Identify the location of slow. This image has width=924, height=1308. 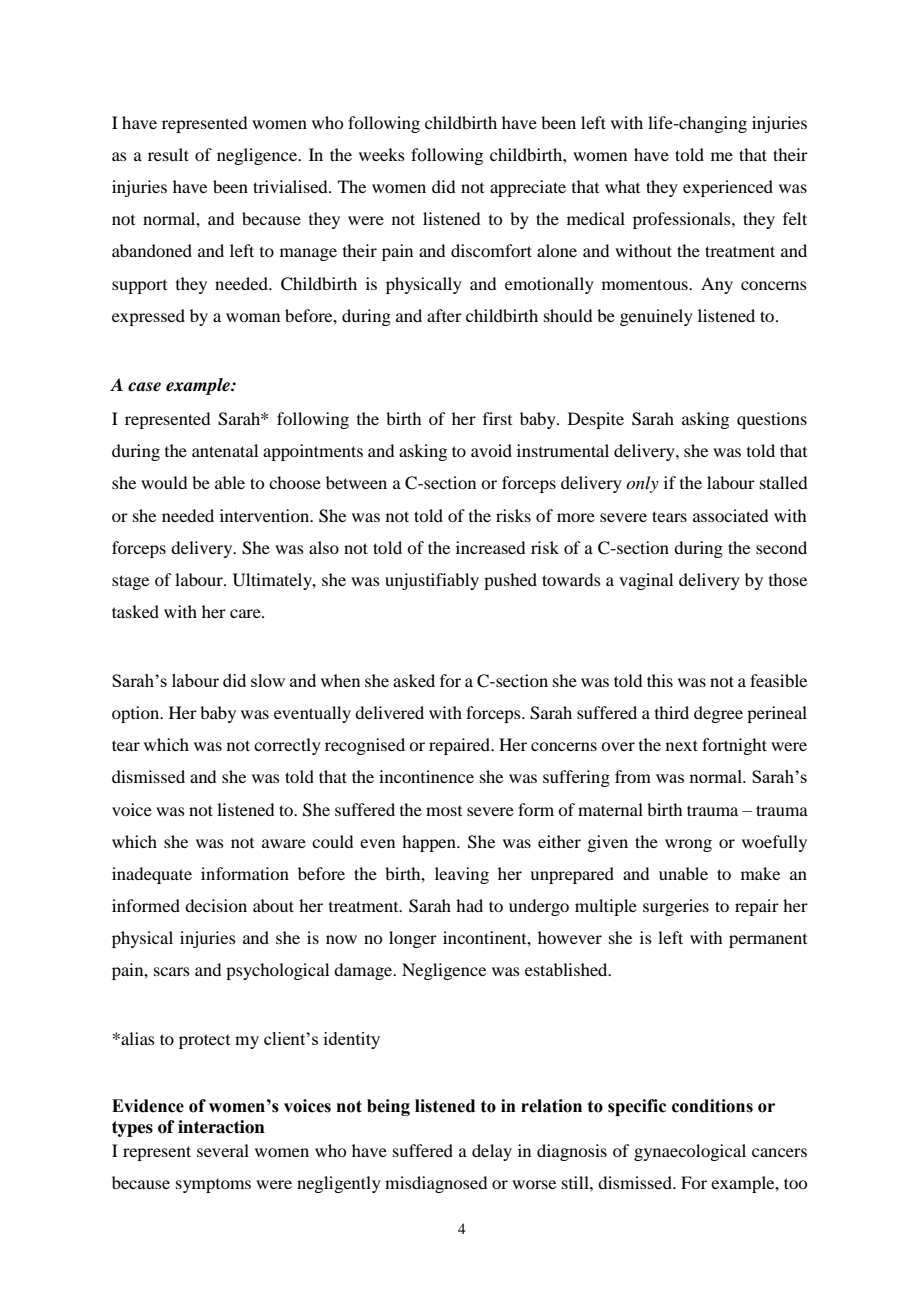
(268, 680).
